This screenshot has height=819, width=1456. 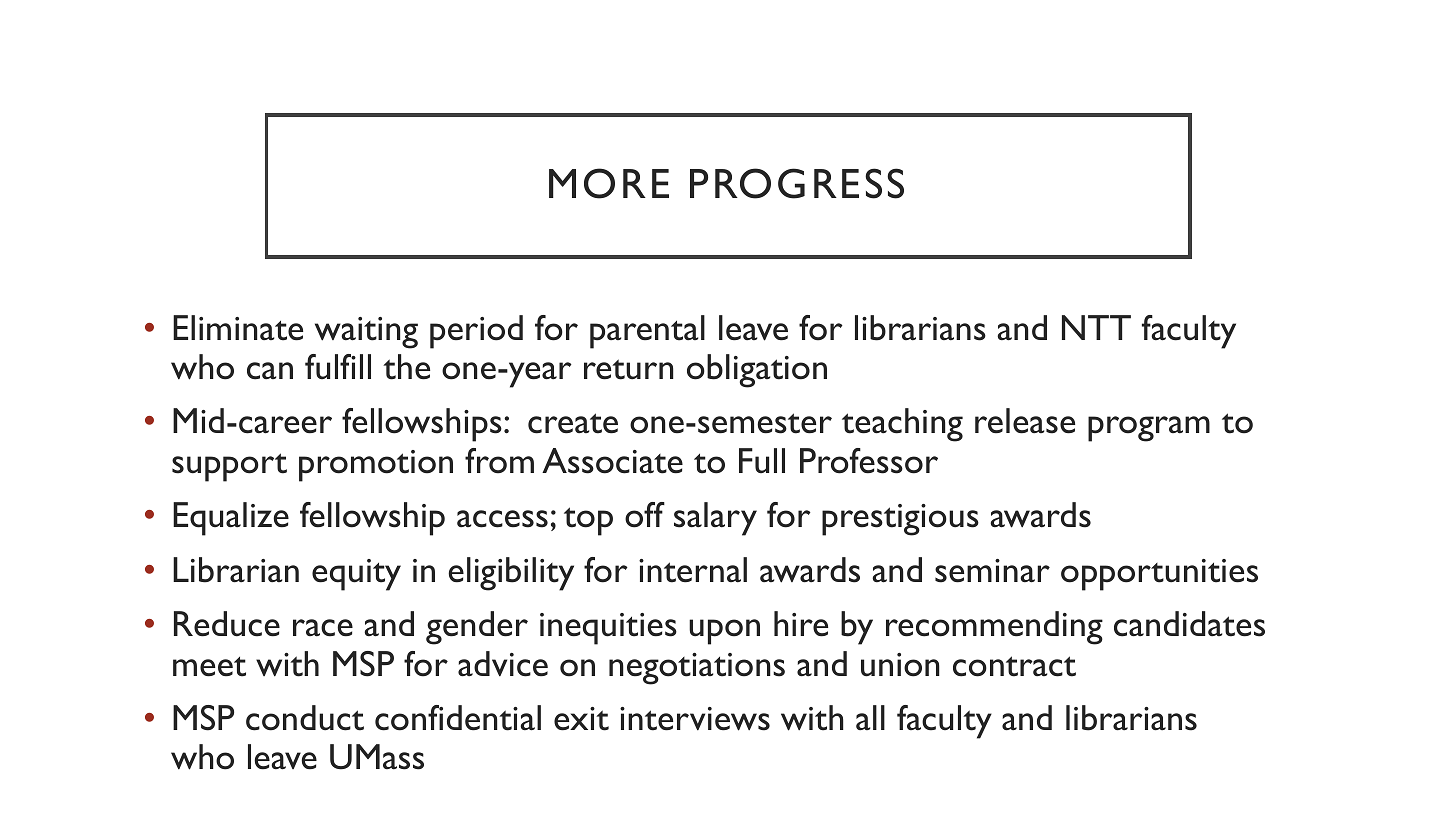 I want to click on release, so click(x=1025, y=421).
